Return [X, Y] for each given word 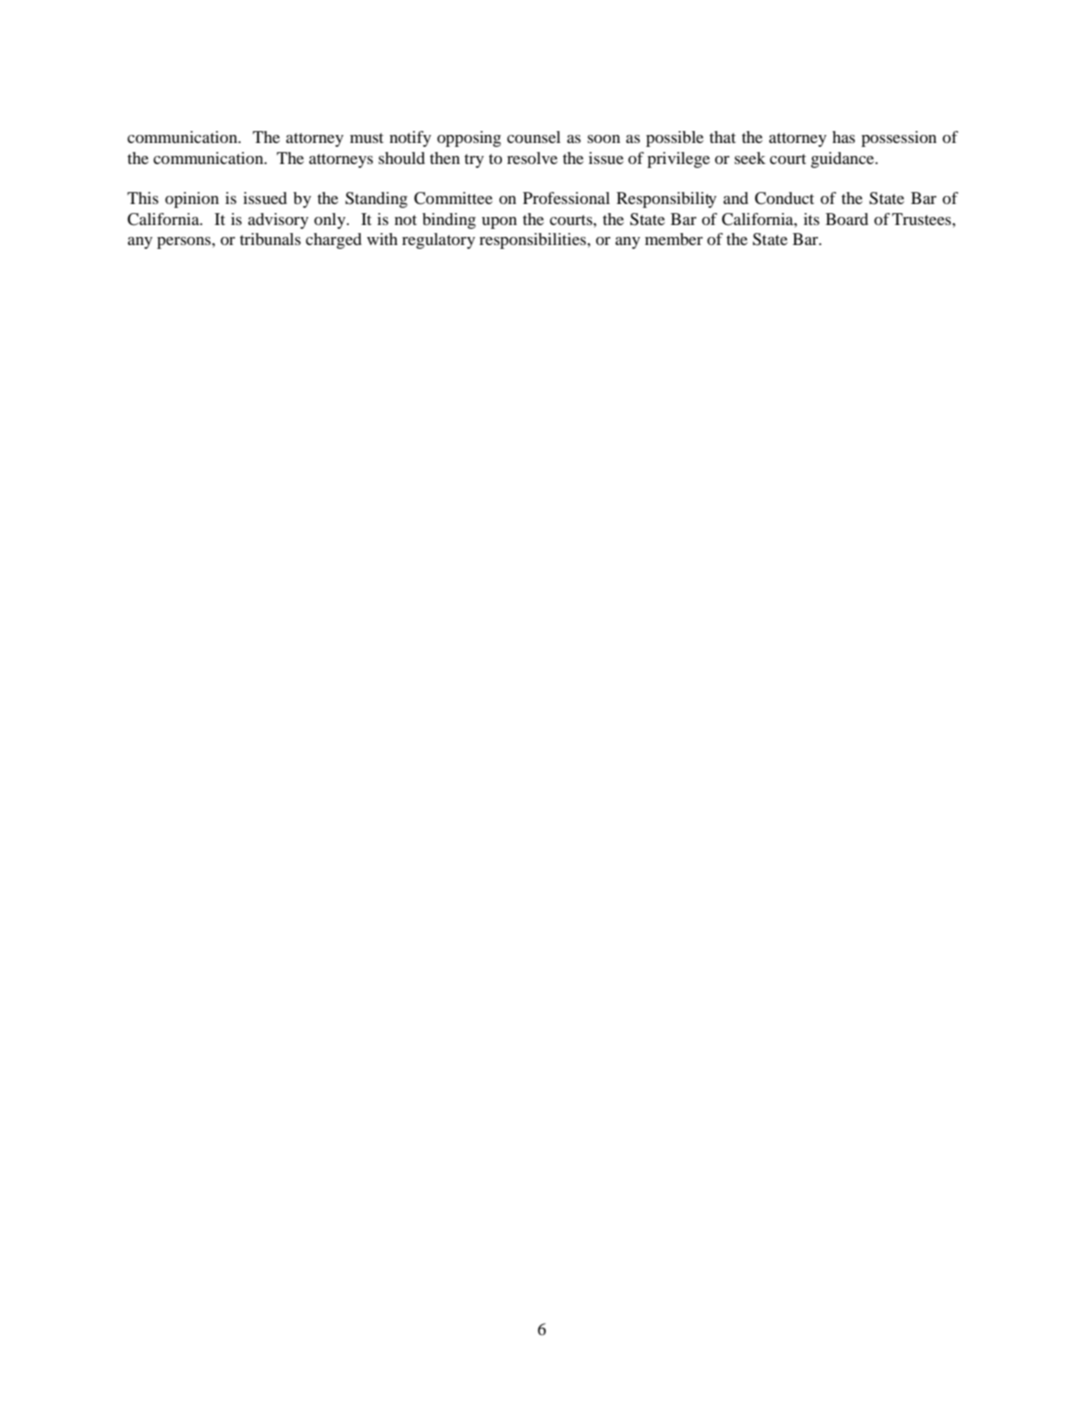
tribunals [270, 239]
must [367, 138]
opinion [192, 200]
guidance [844, 160]
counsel [534, 137]
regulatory [438, 241]
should [401, 158]
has [843, 137]
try [474, 161]
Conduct [784, 198]
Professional [566, 198]
